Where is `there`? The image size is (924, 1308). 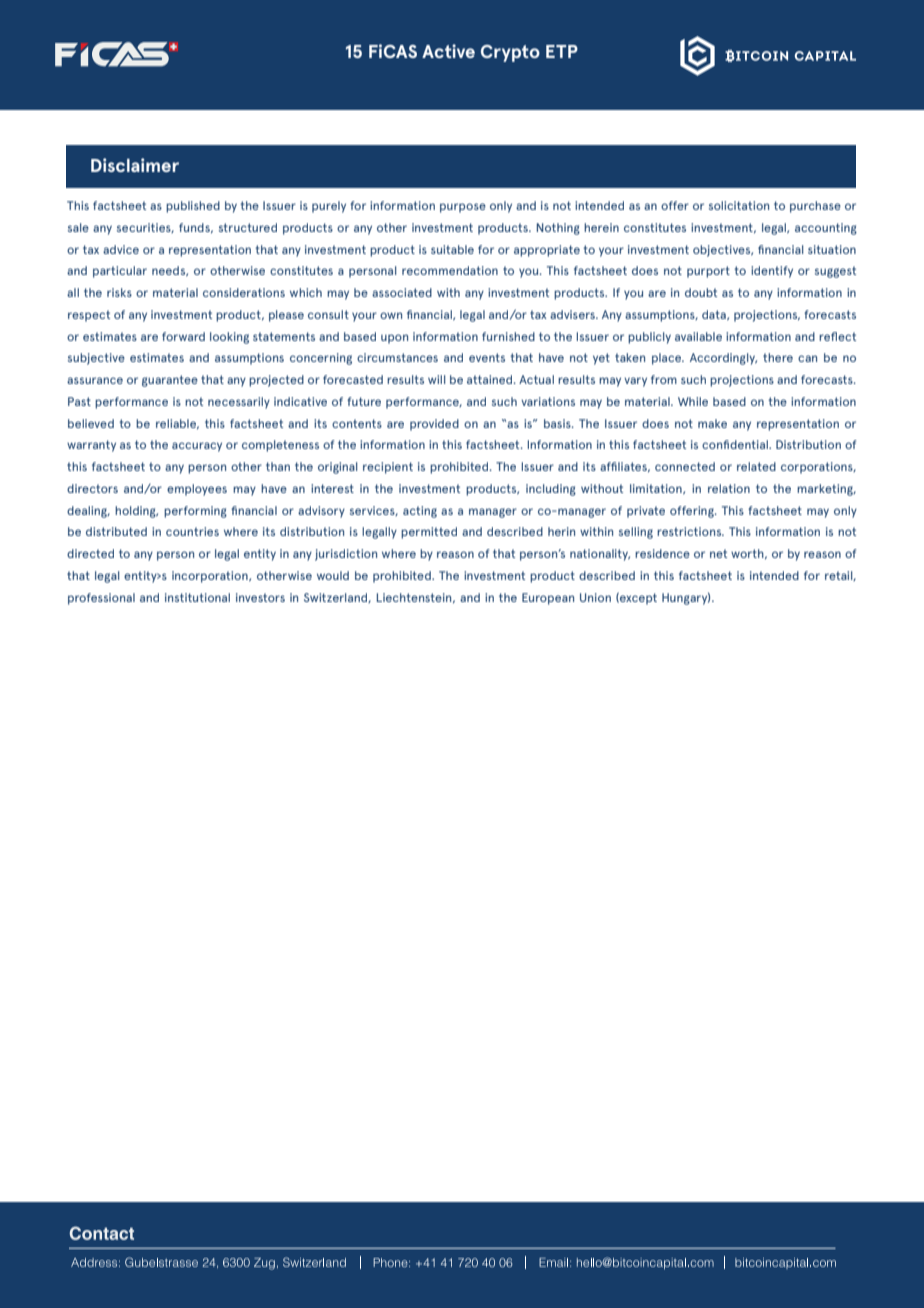 there is located at coordinates (778, 357).
